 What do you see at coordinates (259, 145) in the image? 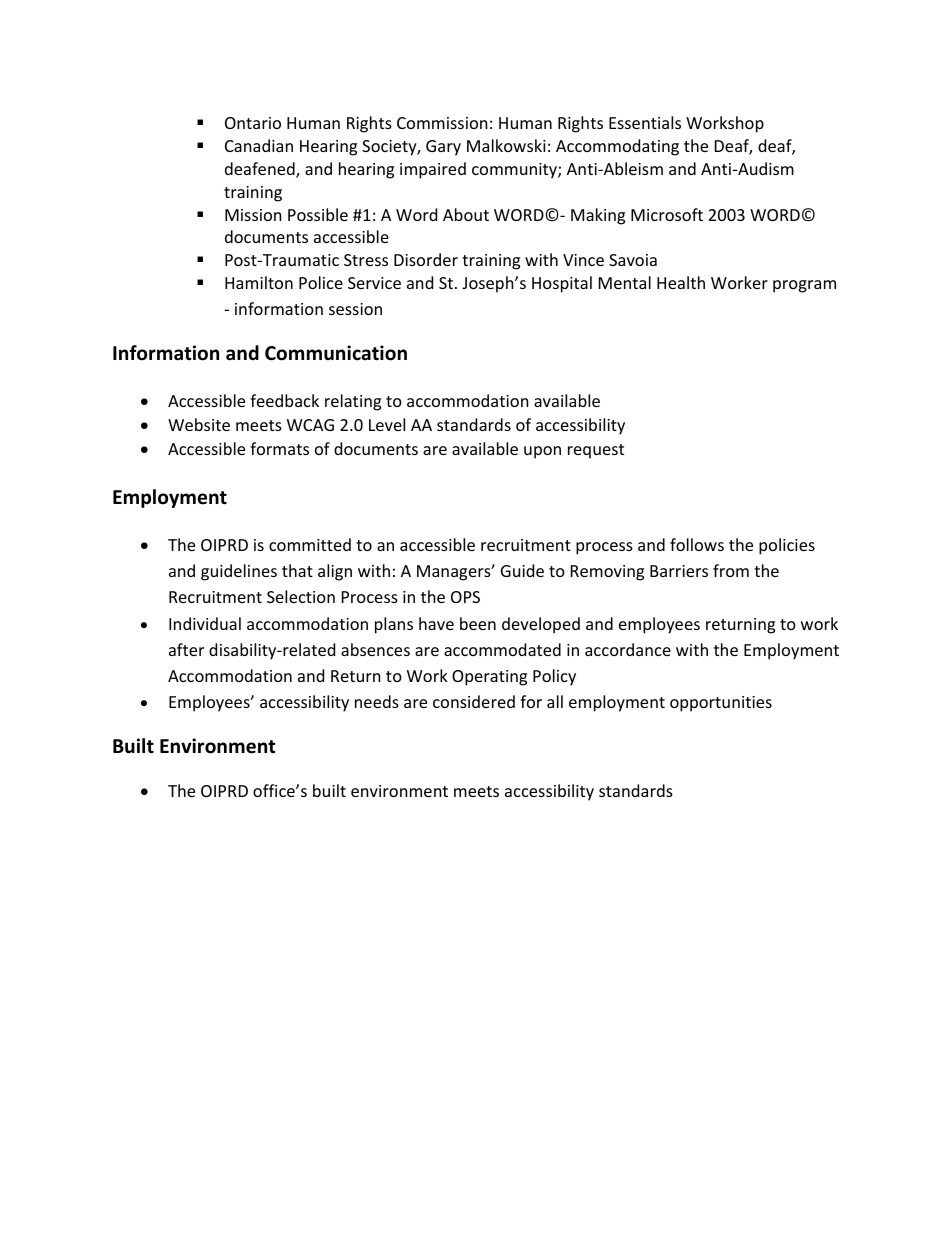
I see `Canadian` at bounding box center [259, 145].
